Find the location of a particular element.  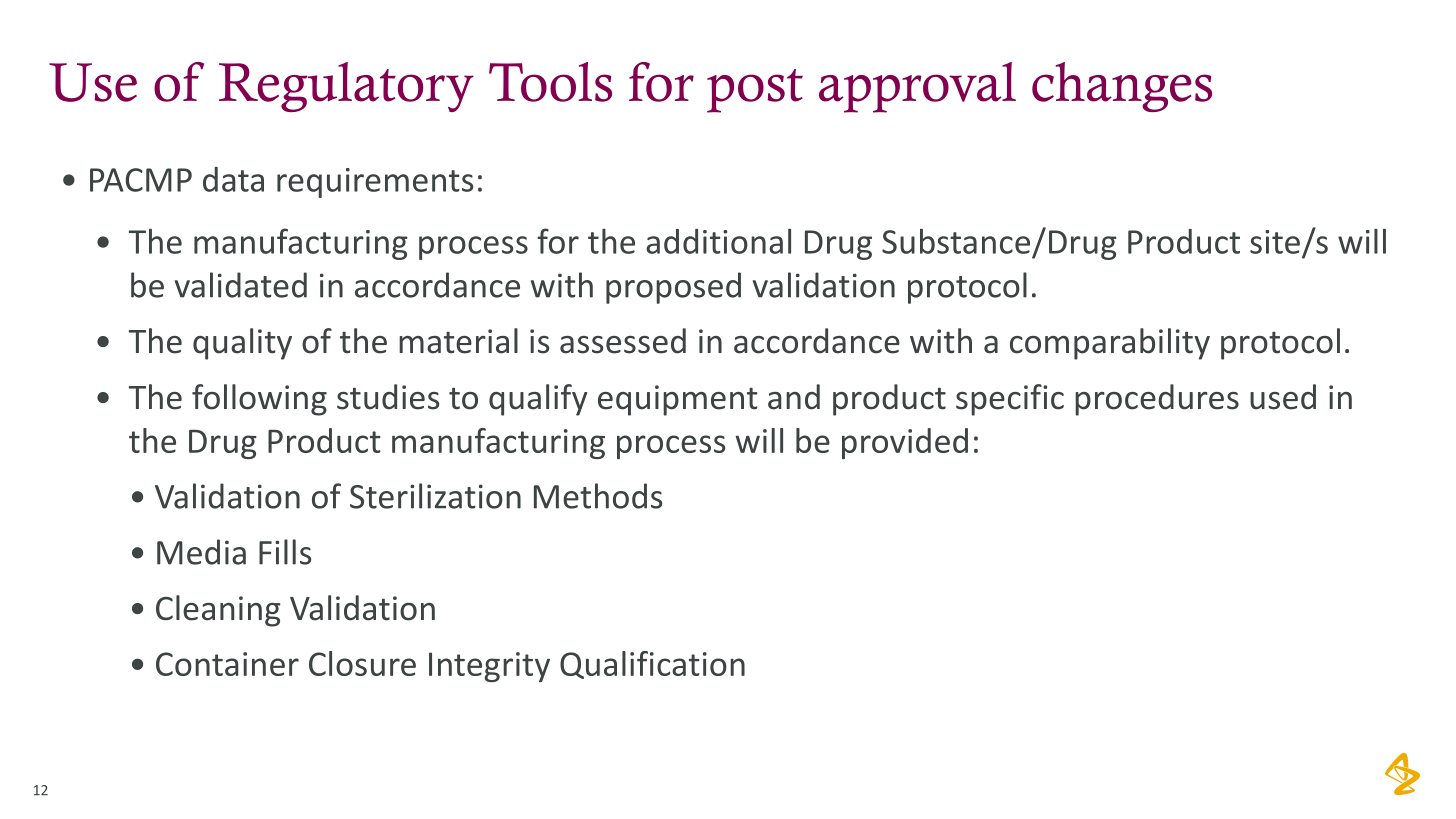

comparability is located at coordinates (1110, 344).
